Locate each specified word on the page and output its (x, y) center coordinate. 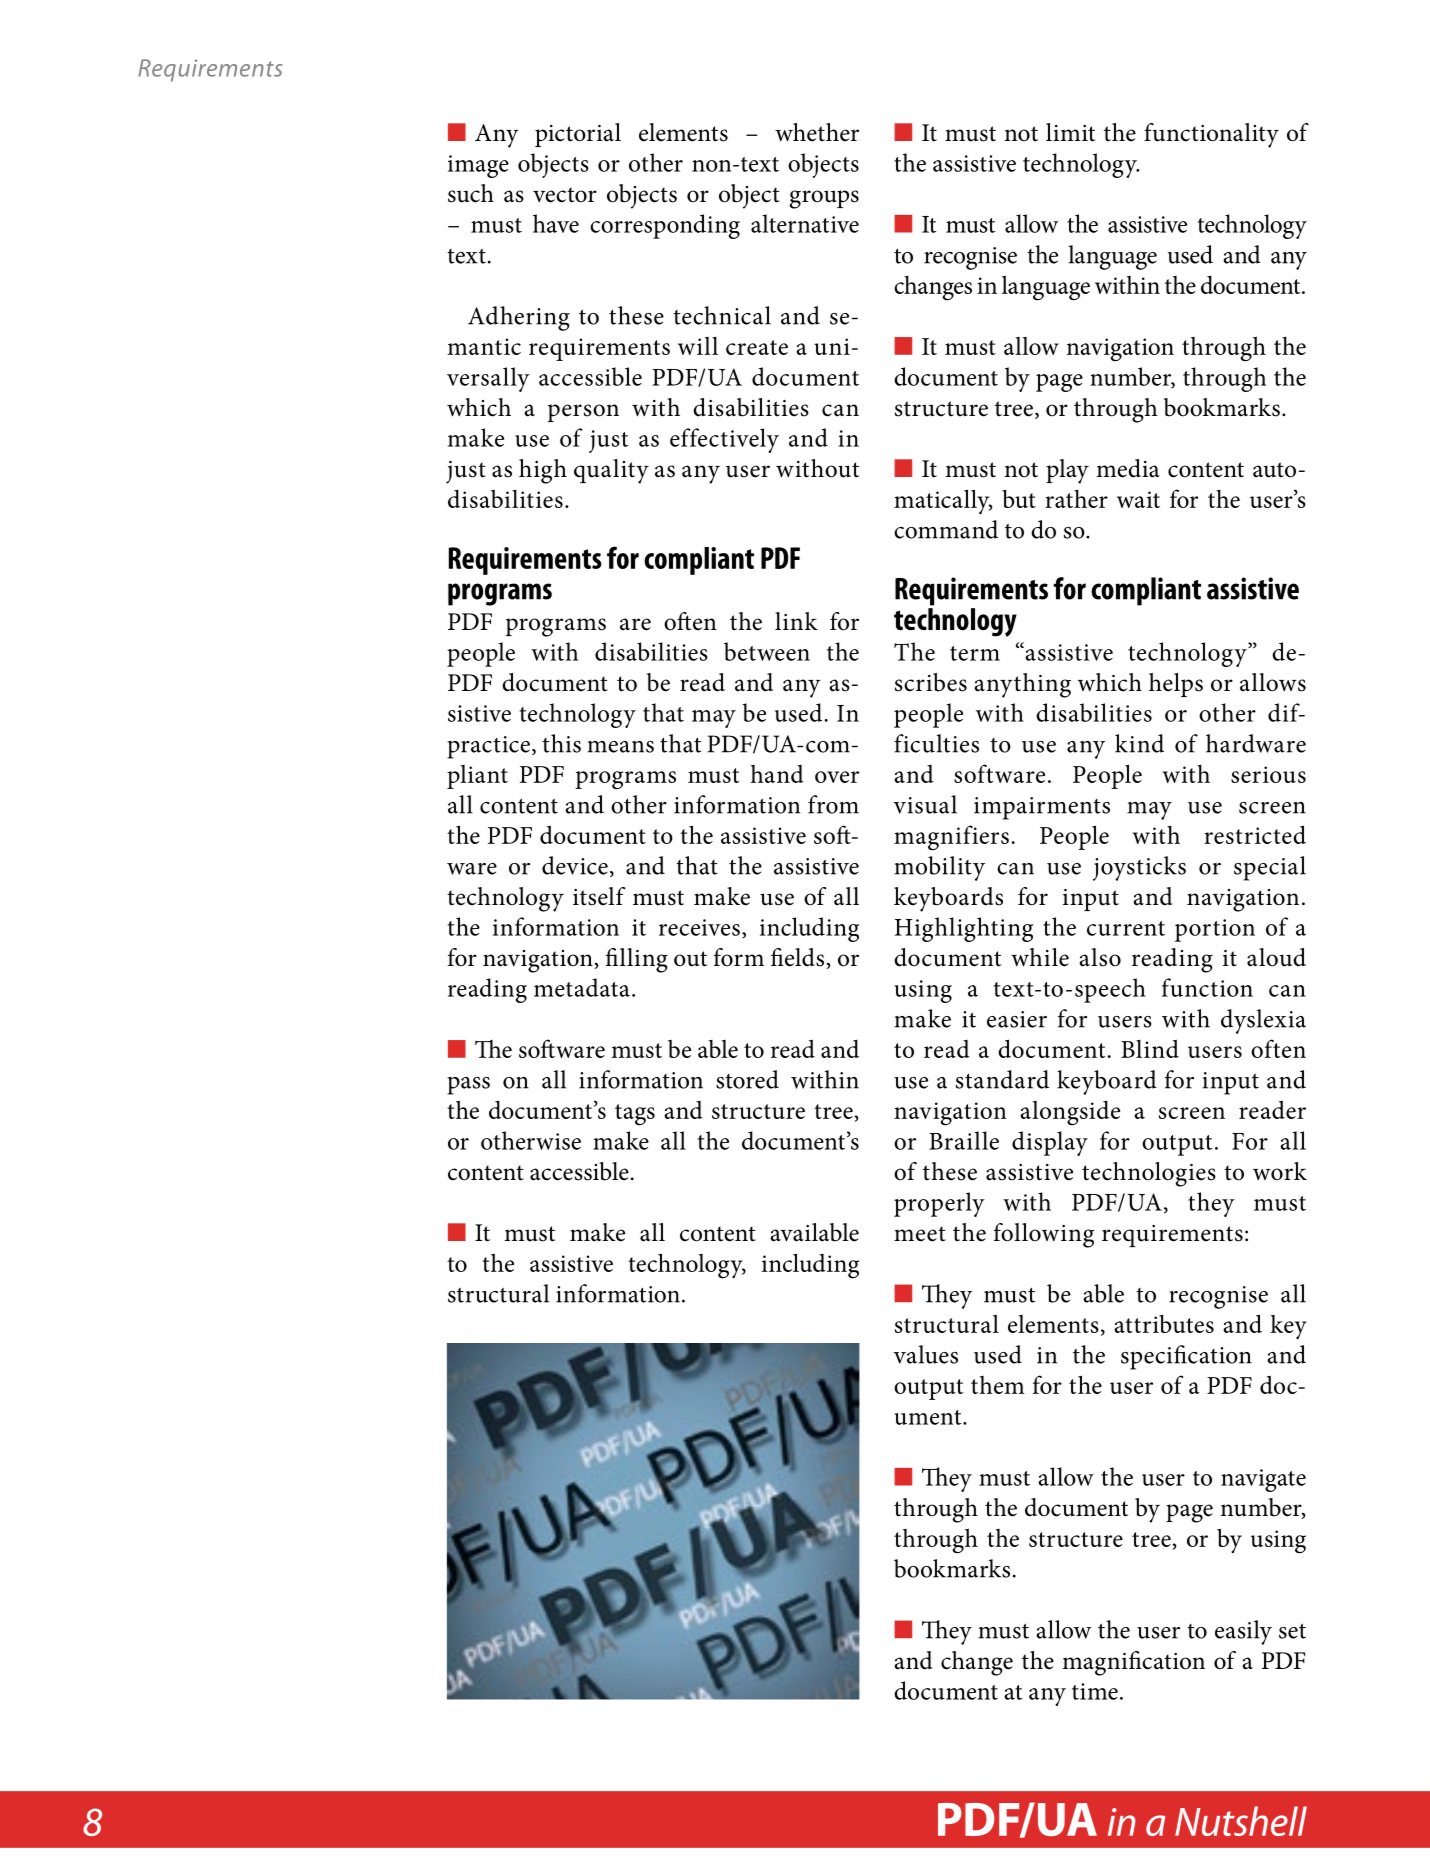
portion (1215, 930)
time (1095, 1691)
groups (824, 199)
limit (1070, 132)
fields (799, 958)
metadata (582, 987)
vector (565, 195)
